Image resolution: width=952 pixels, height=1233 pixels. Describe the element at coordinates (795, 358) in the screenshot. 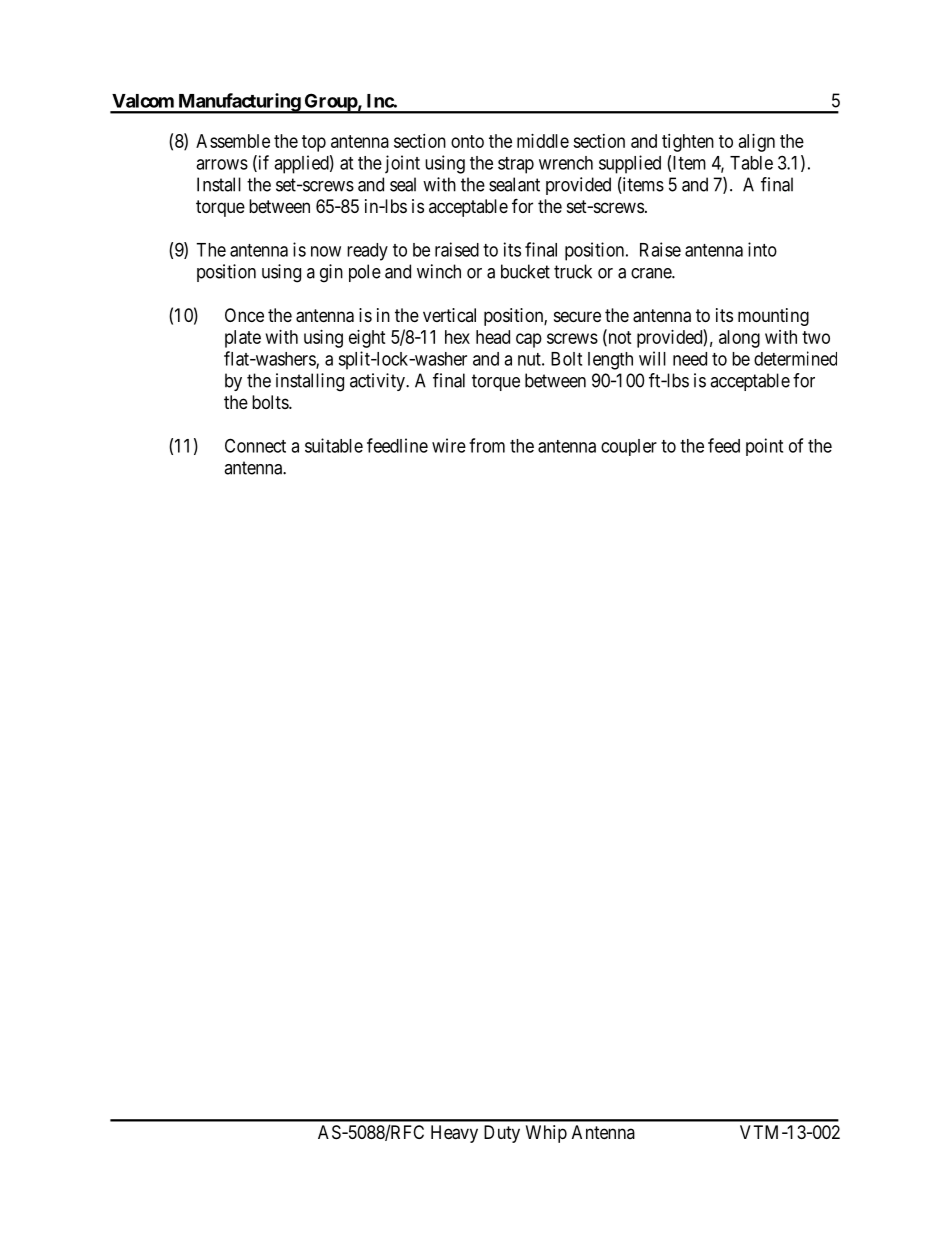

I see `determined` at that location.
